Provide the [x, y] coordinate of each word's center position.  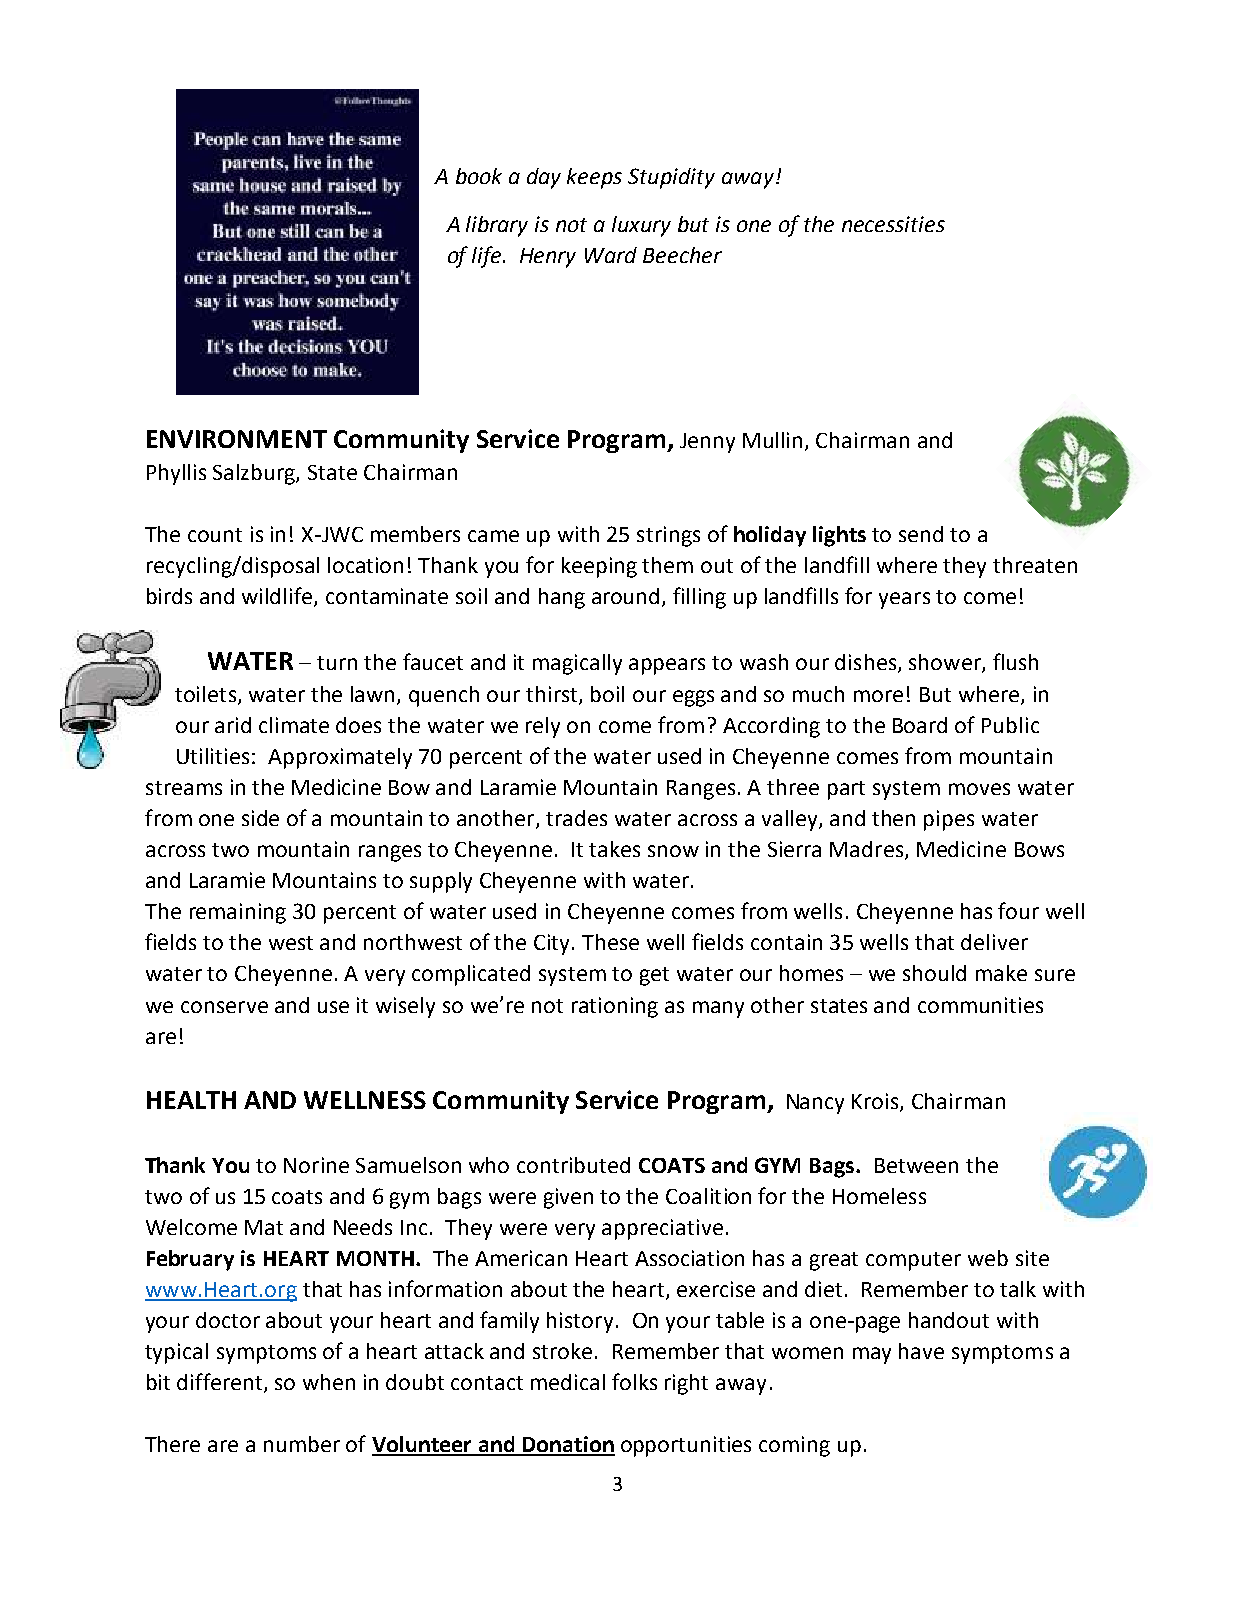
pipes [949, 820]
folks [634, 1381]
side [260, 818]
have [921, 1351]
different [221, 1383]
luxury [641, 226]
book [479, 176]
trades [576, 818]
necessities [893, 224]
